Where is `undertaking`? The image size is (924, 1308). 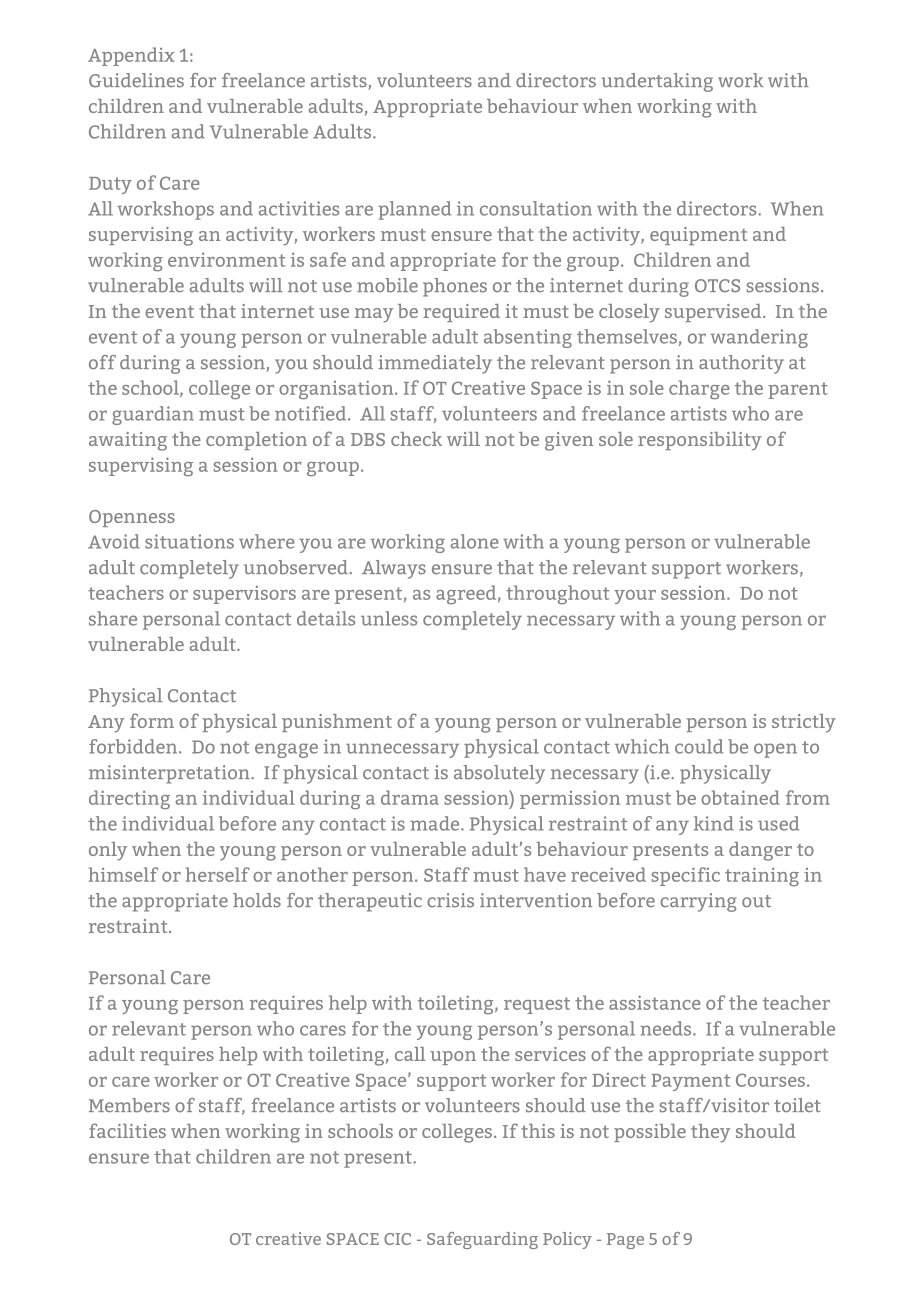
undertaking is located at coordinates (657, 82).
